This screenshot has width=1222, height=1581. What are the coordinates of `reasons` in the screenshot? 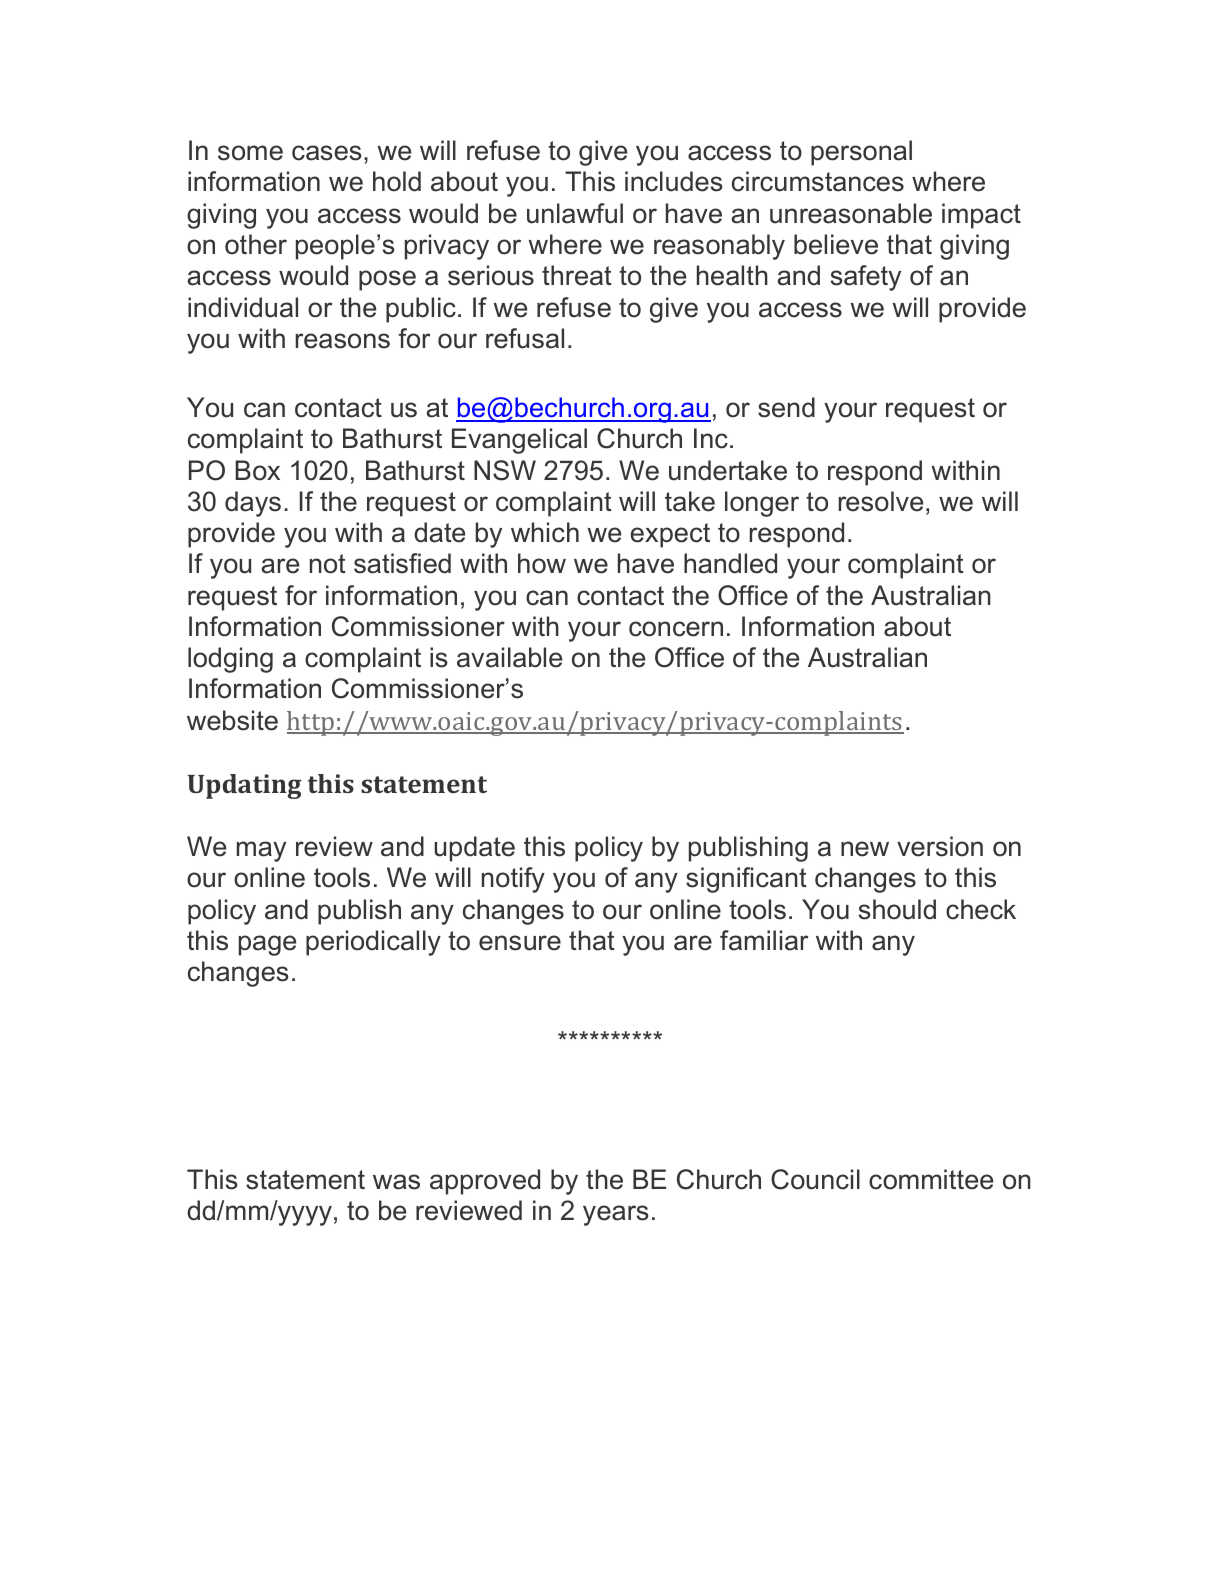 It's located at (343, 341).
